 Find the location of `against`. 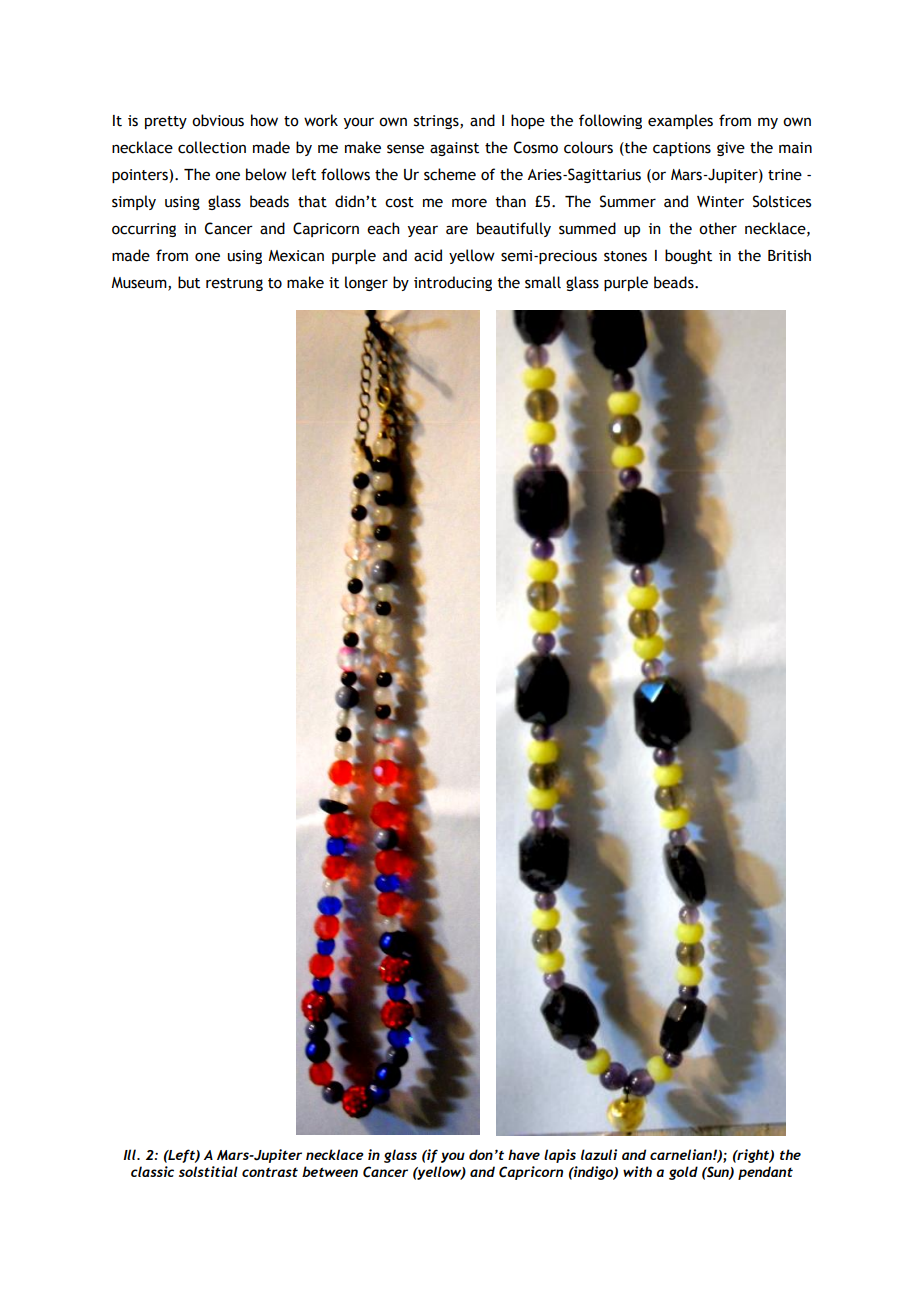

against is located at coordinates (454, 149).
